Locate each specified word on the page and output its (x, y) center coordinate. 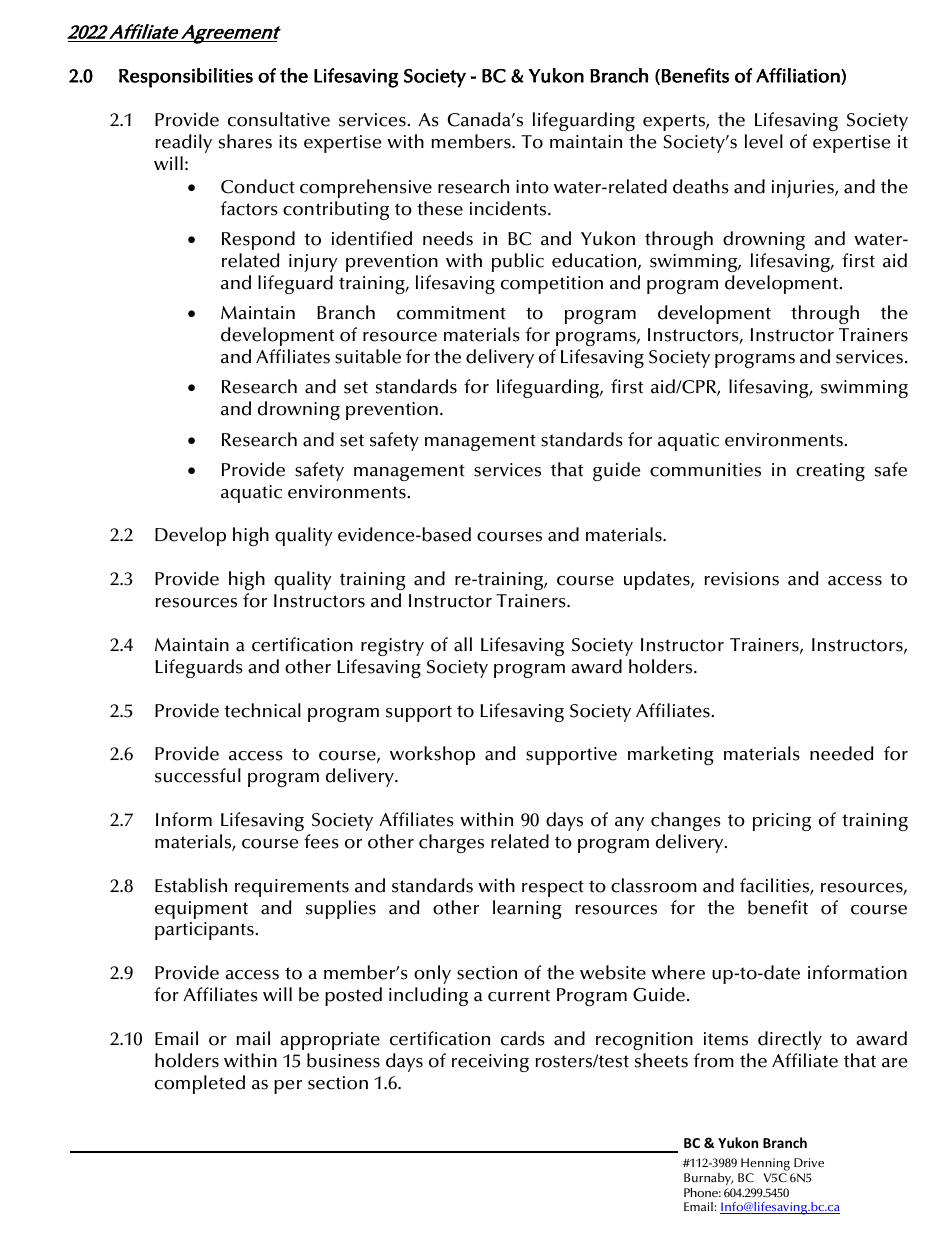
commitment (451, 313)
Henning (764, 1166)
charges (451, 843)
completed (200, 1084)
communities (705, 470)
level (764, 141)
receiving (490, 1063)
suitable (368, 356)
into (532, 187)
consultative (279, 119)
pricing (782, 822)
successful (198, 775)
